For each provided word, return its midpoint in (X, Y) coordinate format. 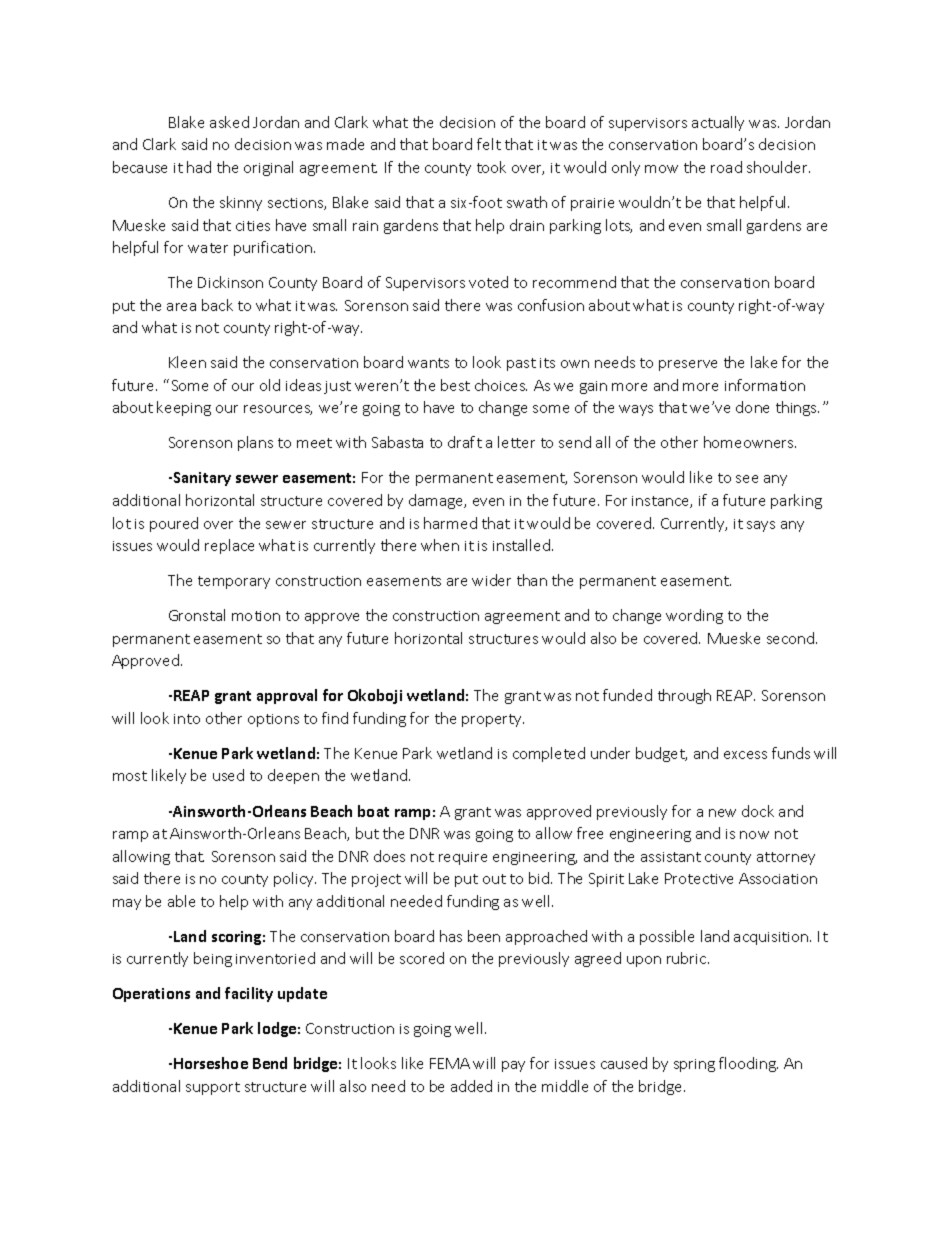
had (199, 167)
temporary (234, 582)
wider (491, 580)
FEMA (450, 1063)
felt (489, 144)
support (213, 1088)
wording (694, 616)
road (726, 167)
